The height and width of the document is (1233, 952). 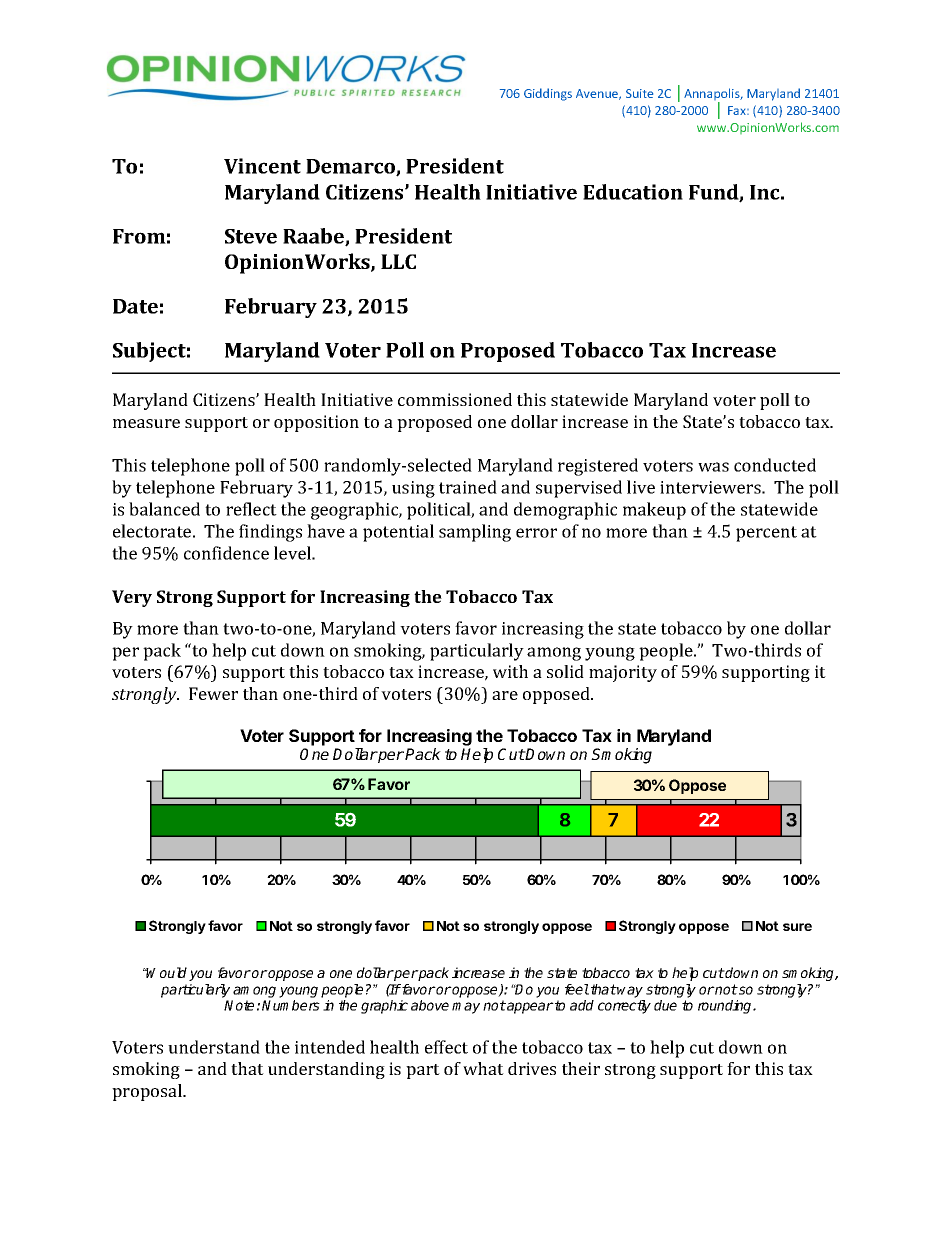 I want to click on majority, so click(x=623, y=673).
